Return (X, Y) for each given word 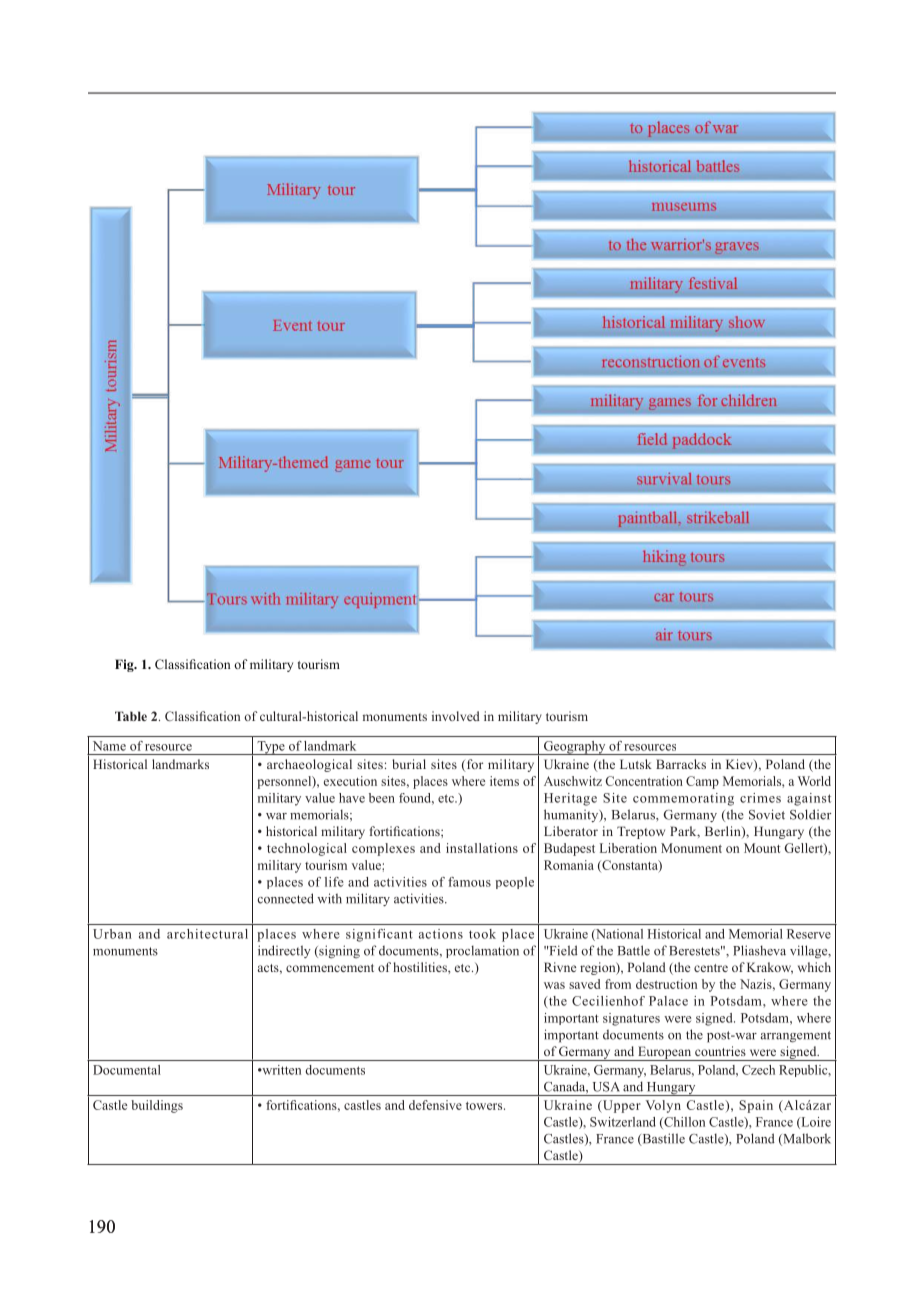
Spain (756, 1106)
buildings (157, 1106)
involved (456, 716)
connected (286, 898)
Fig (125, 665)
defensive (435, 1105)
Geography (574, 748)
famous (469, 882)
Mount (762, 848)
